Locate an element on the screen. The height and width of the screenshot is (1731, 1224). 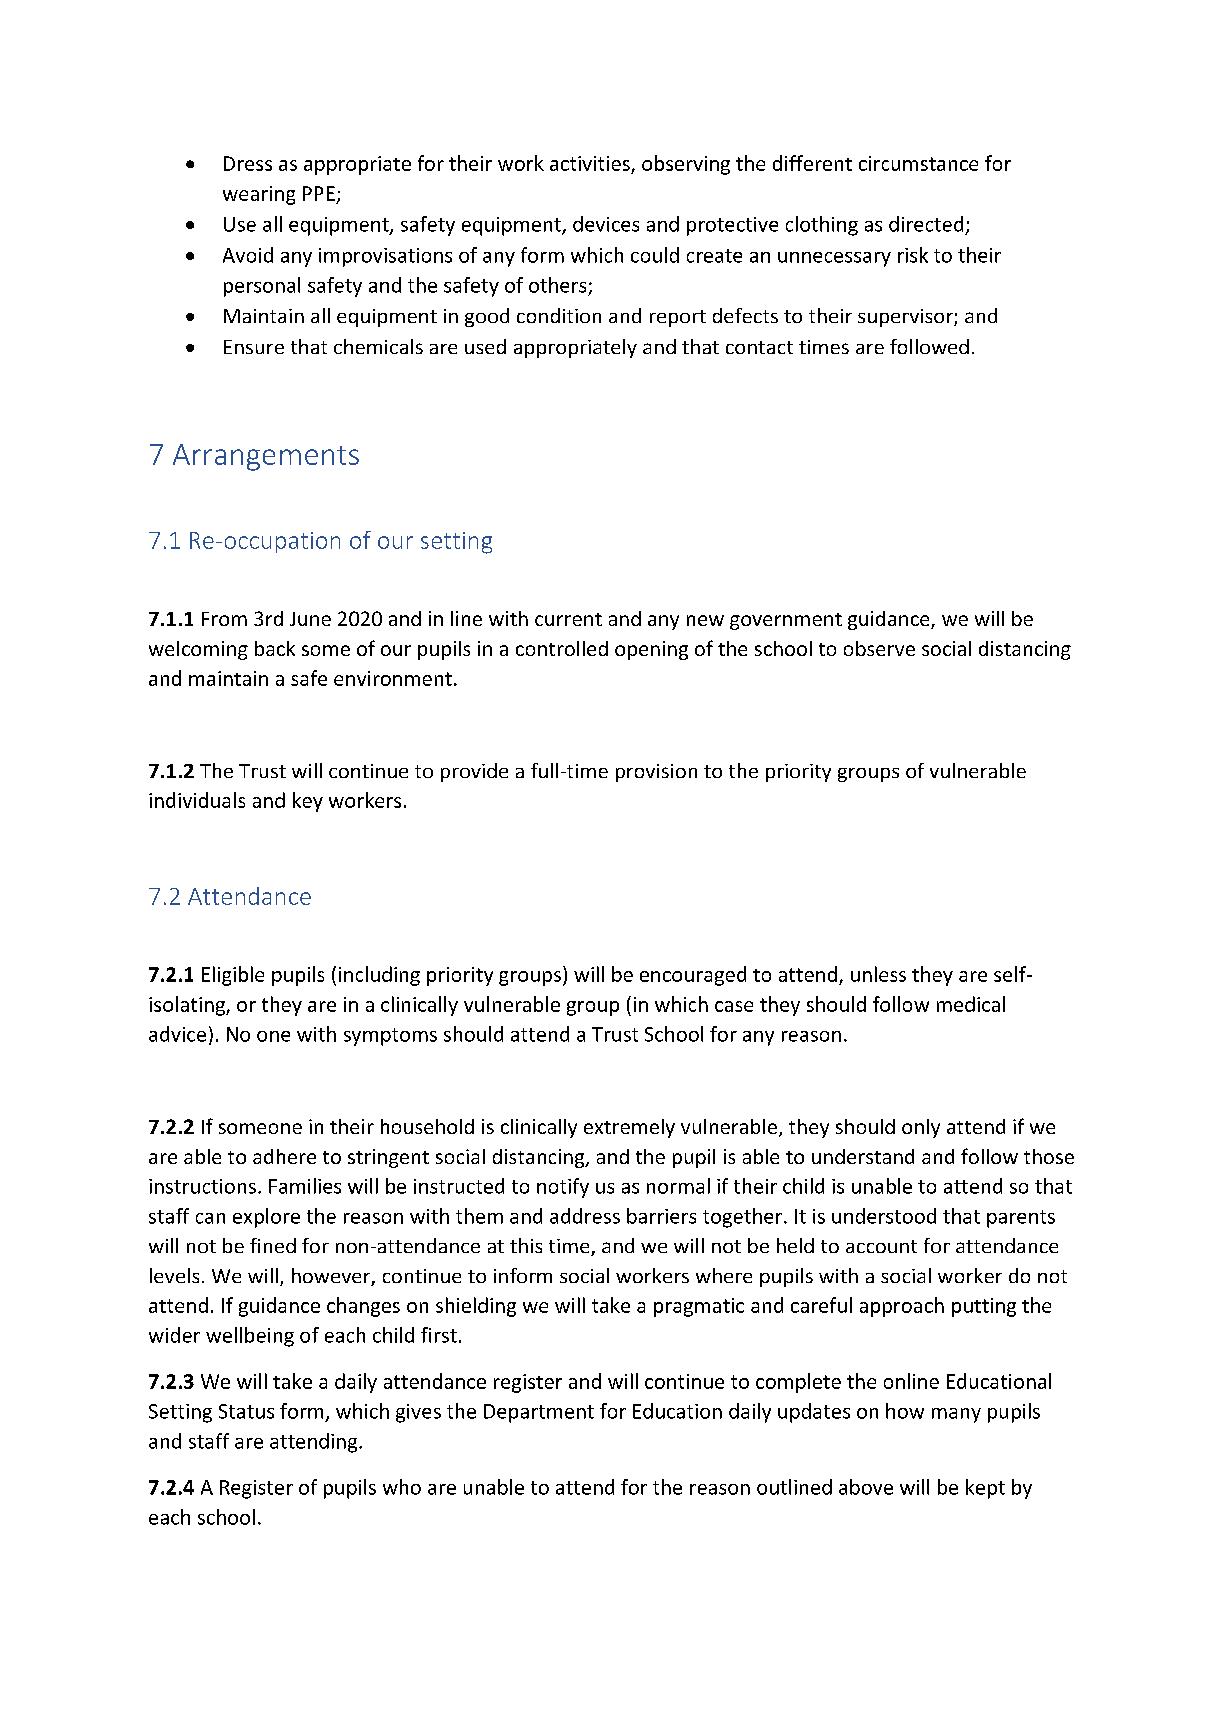
many is located at coordinates (956, 1415).
